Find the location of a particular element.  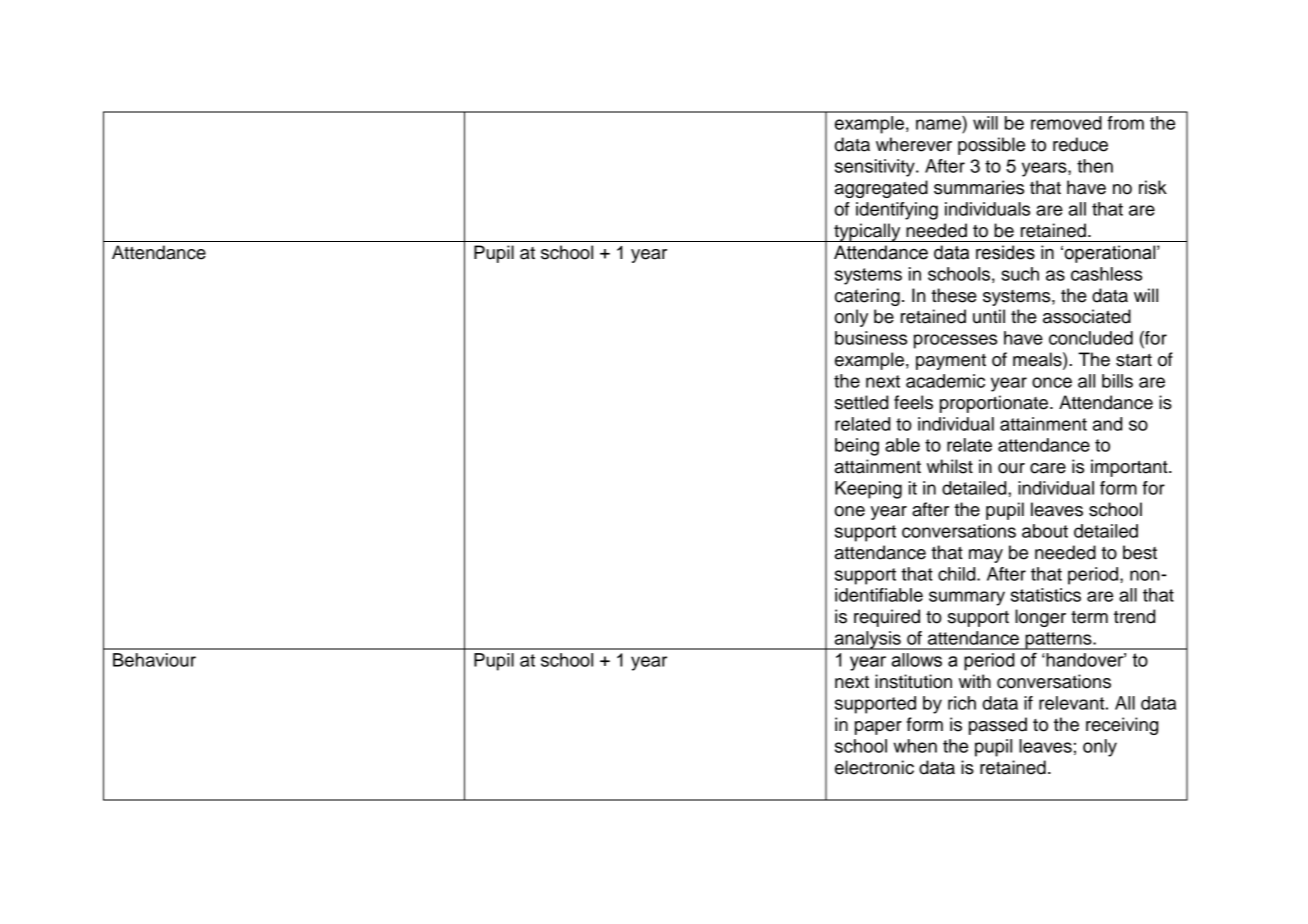

one is located at coordinates (850, 511).
